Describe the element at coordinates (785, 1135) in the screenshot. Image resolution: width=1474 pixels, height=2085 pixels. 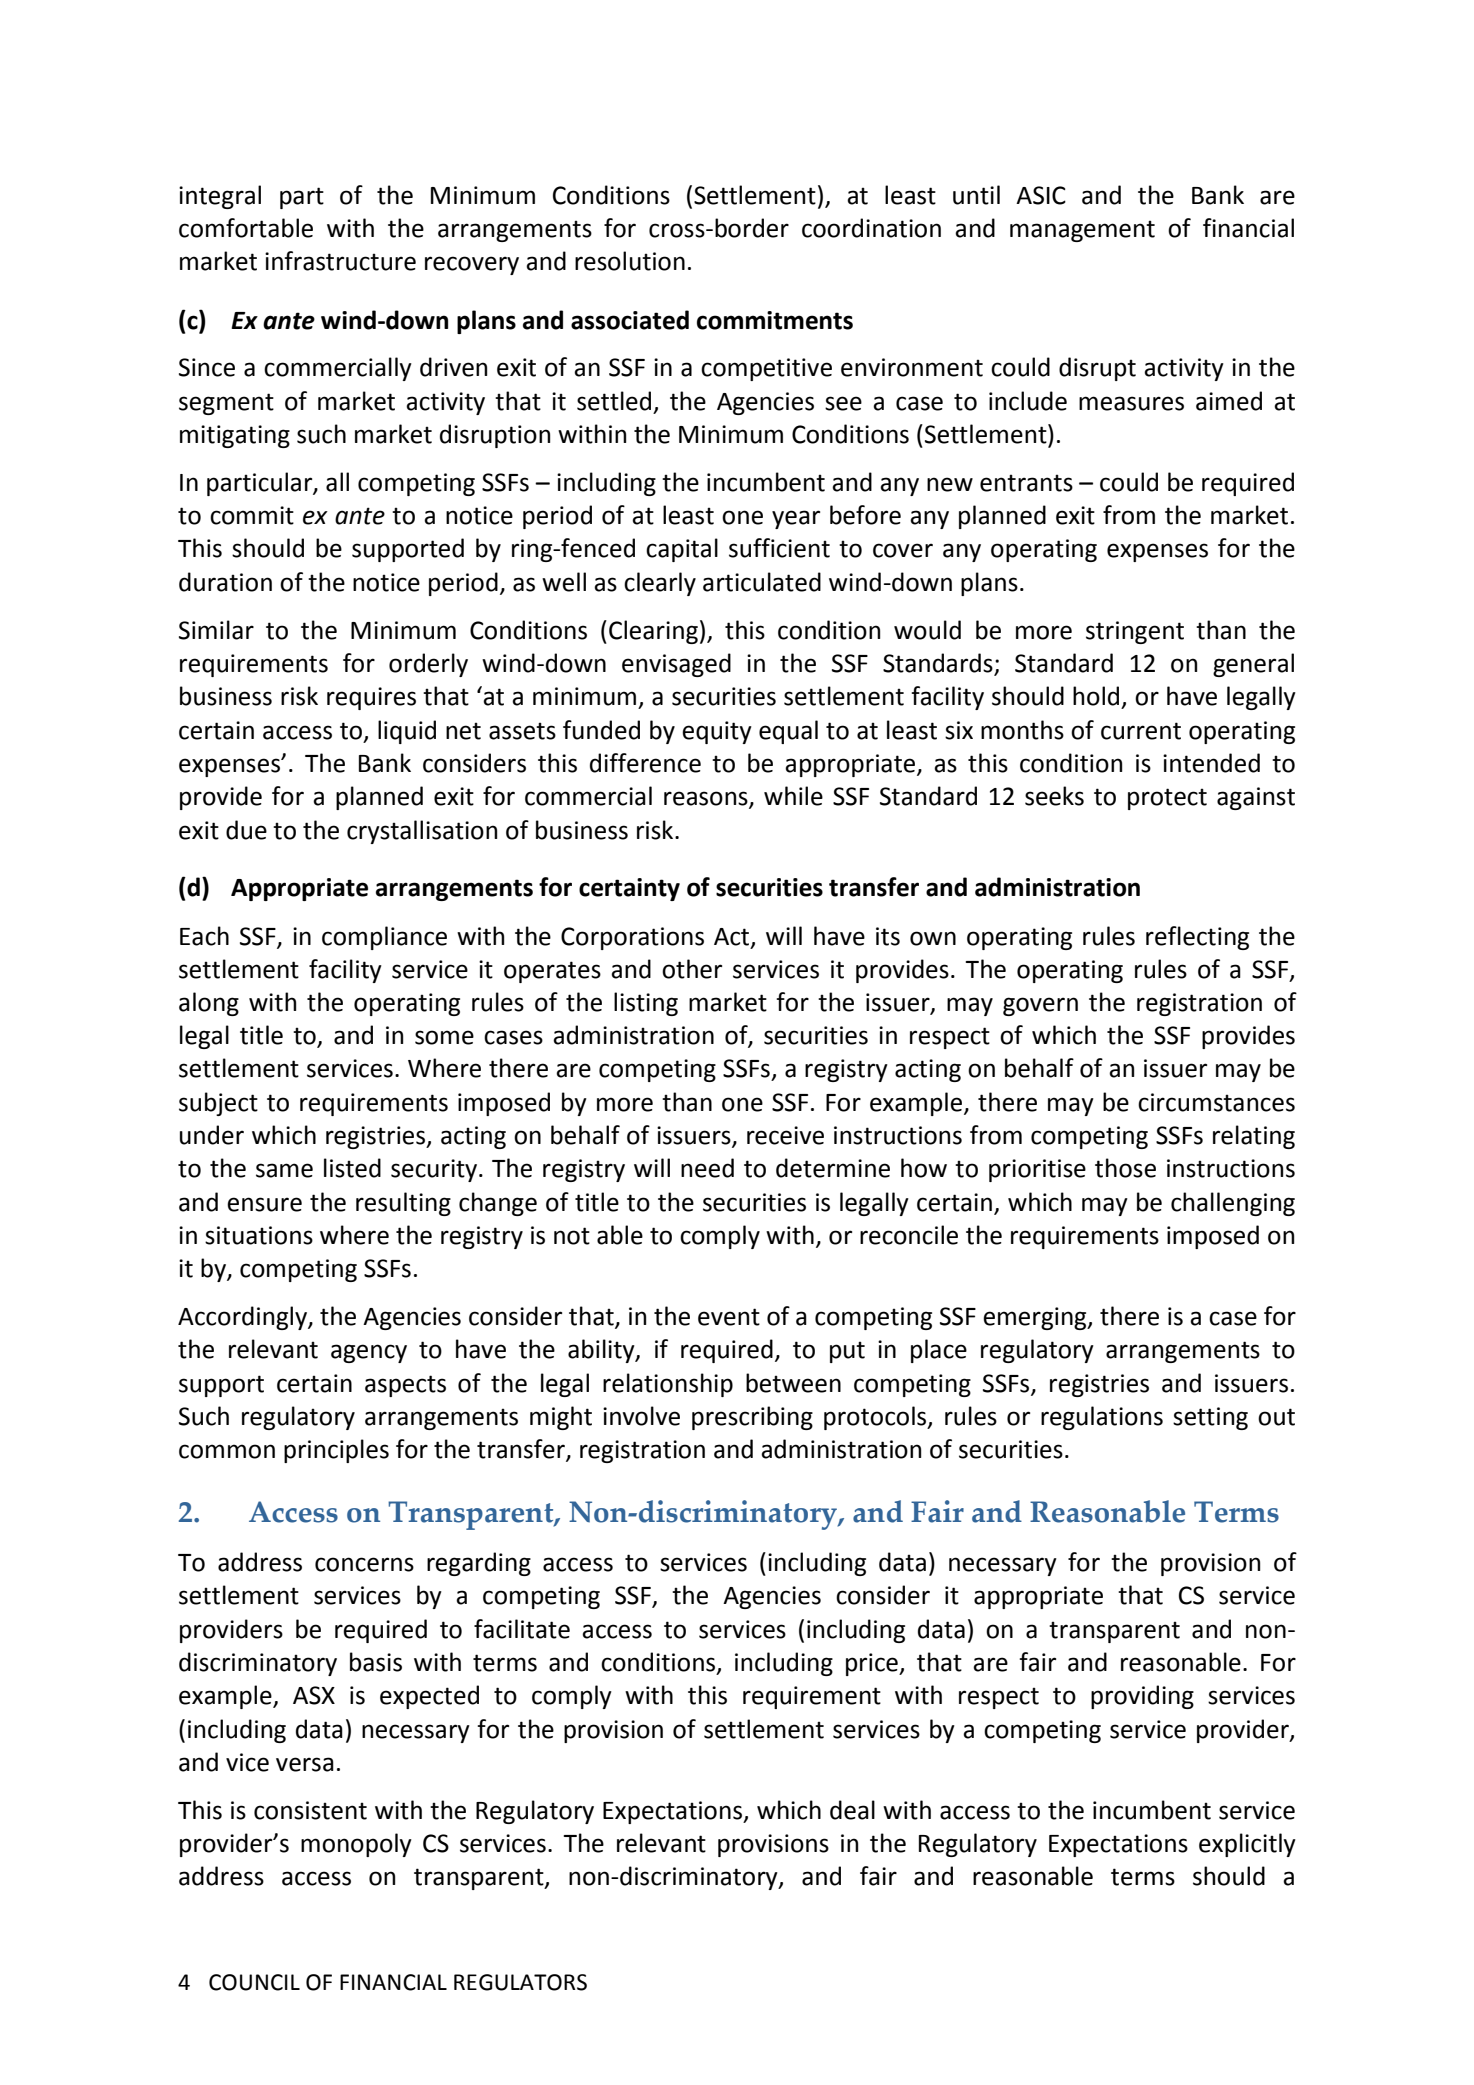
I see `receive` at that location.
